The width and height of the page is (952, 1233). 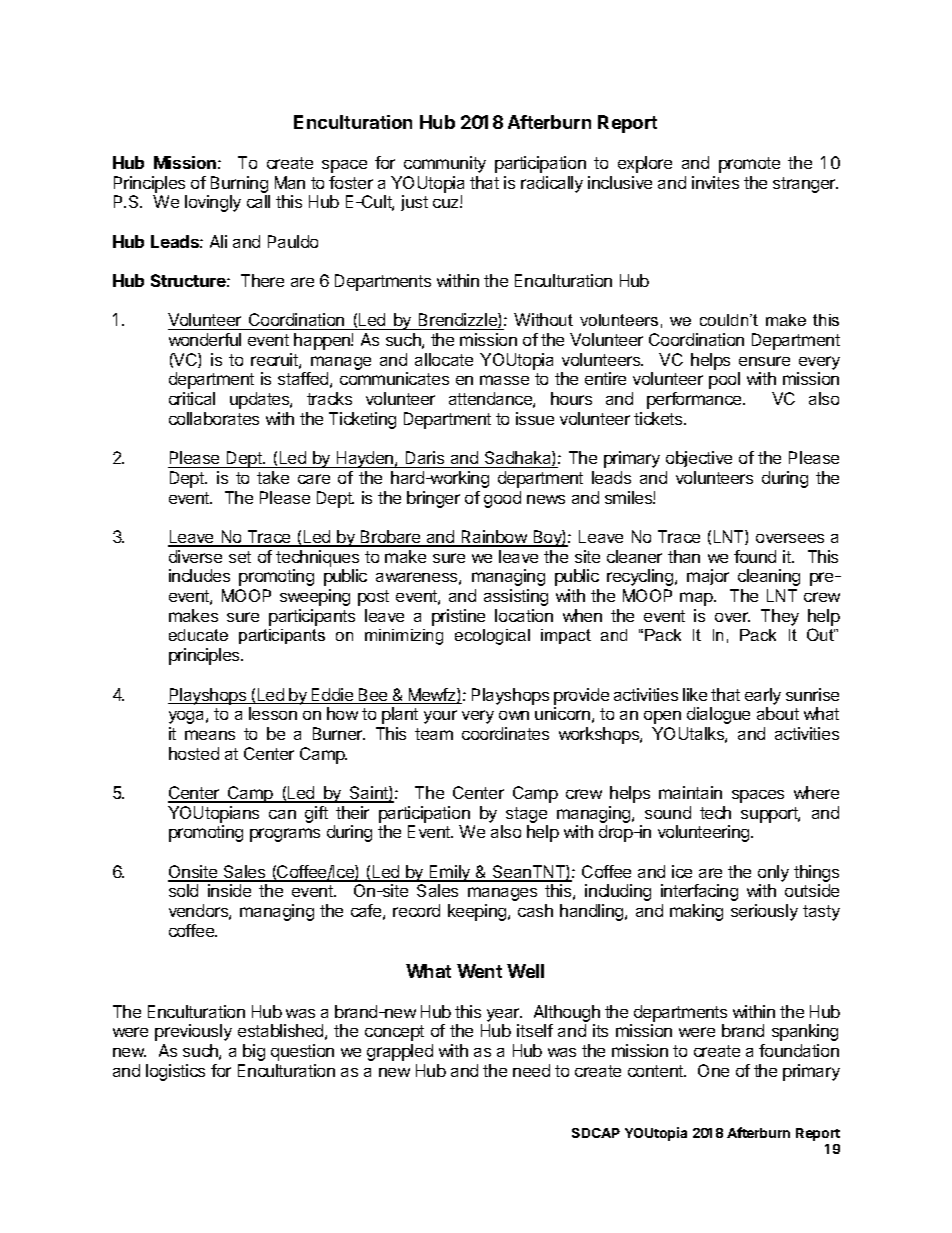 What do you see at coordinates (514, 715) in the page?
I see `own` at bounding box center [514, 715].
